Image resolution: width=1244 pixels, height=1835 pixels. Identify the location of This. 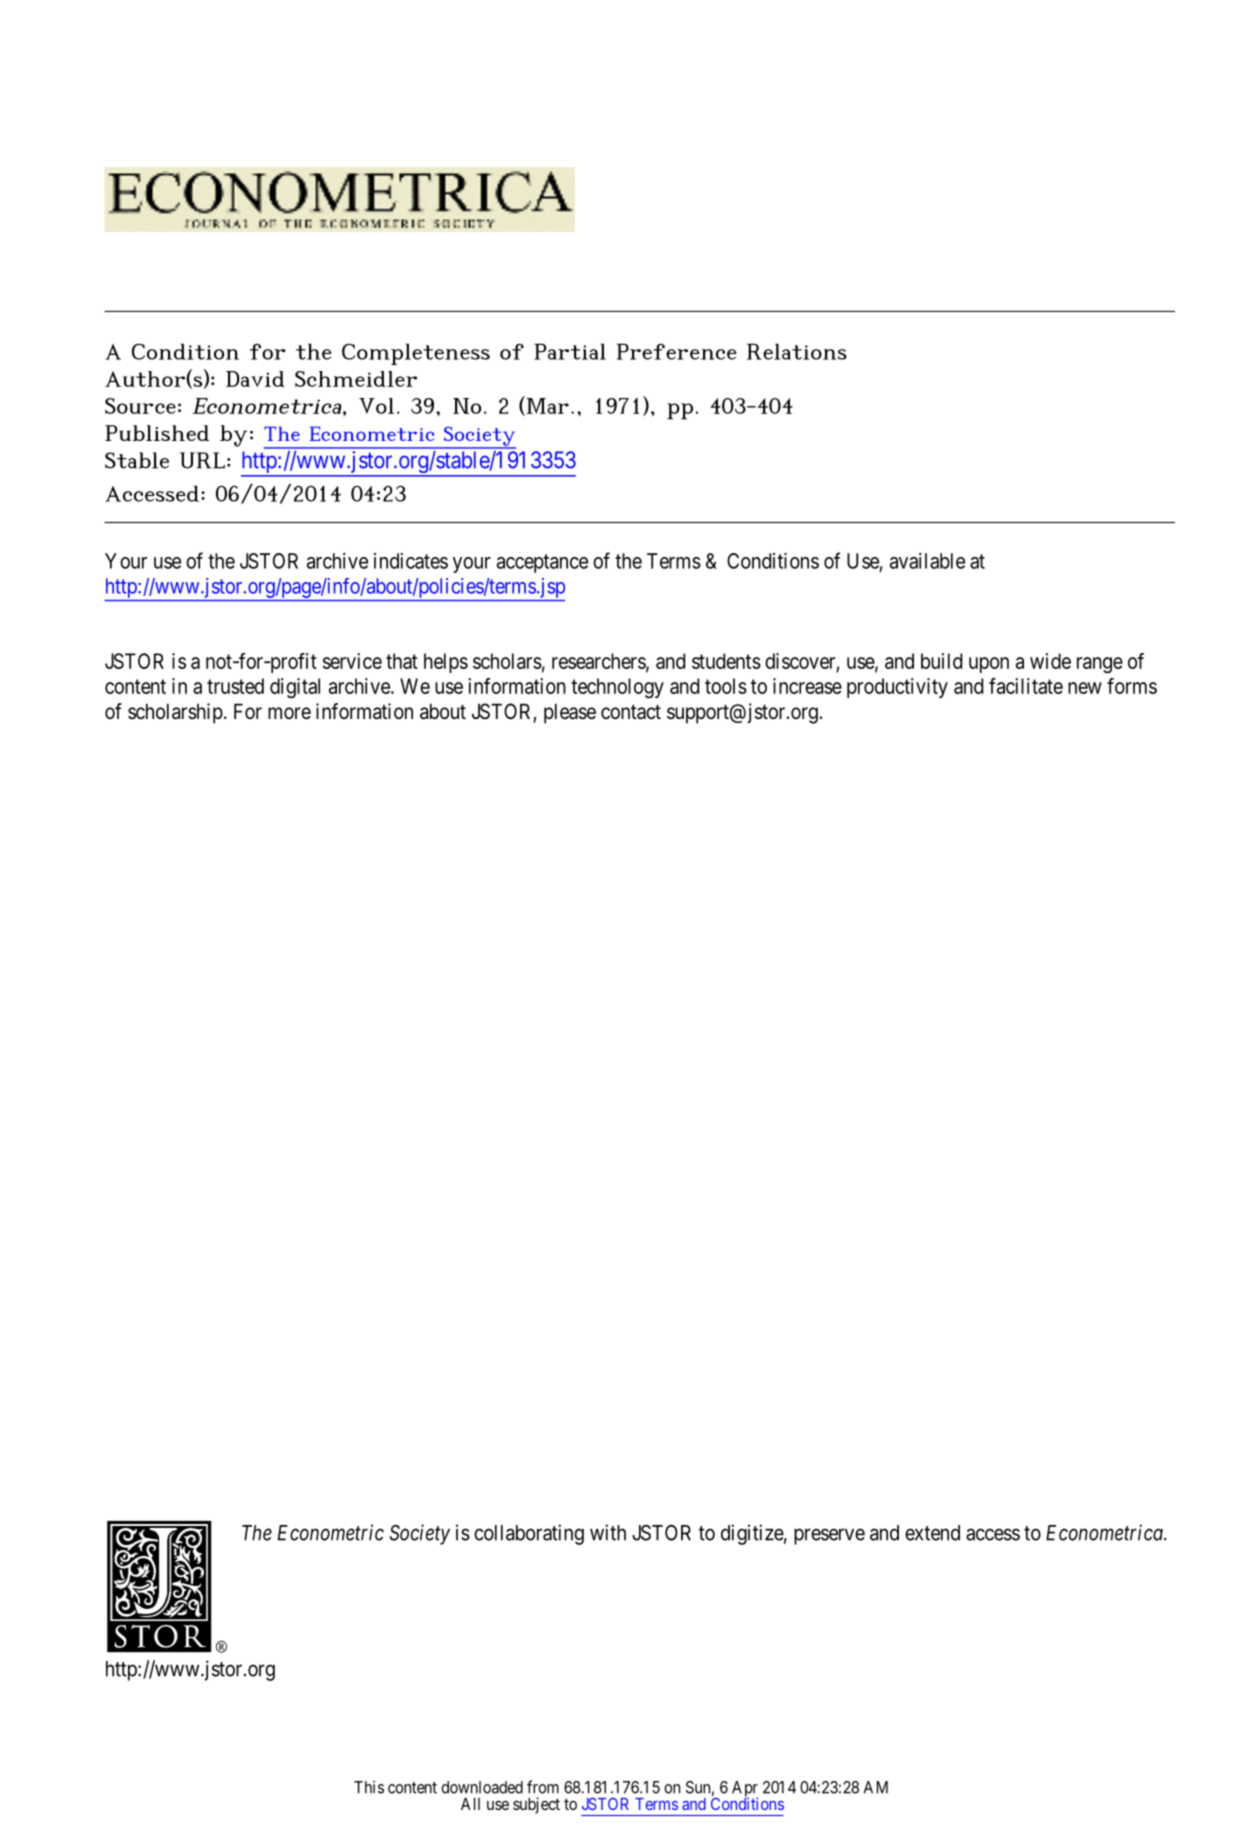
(369, 1787).
